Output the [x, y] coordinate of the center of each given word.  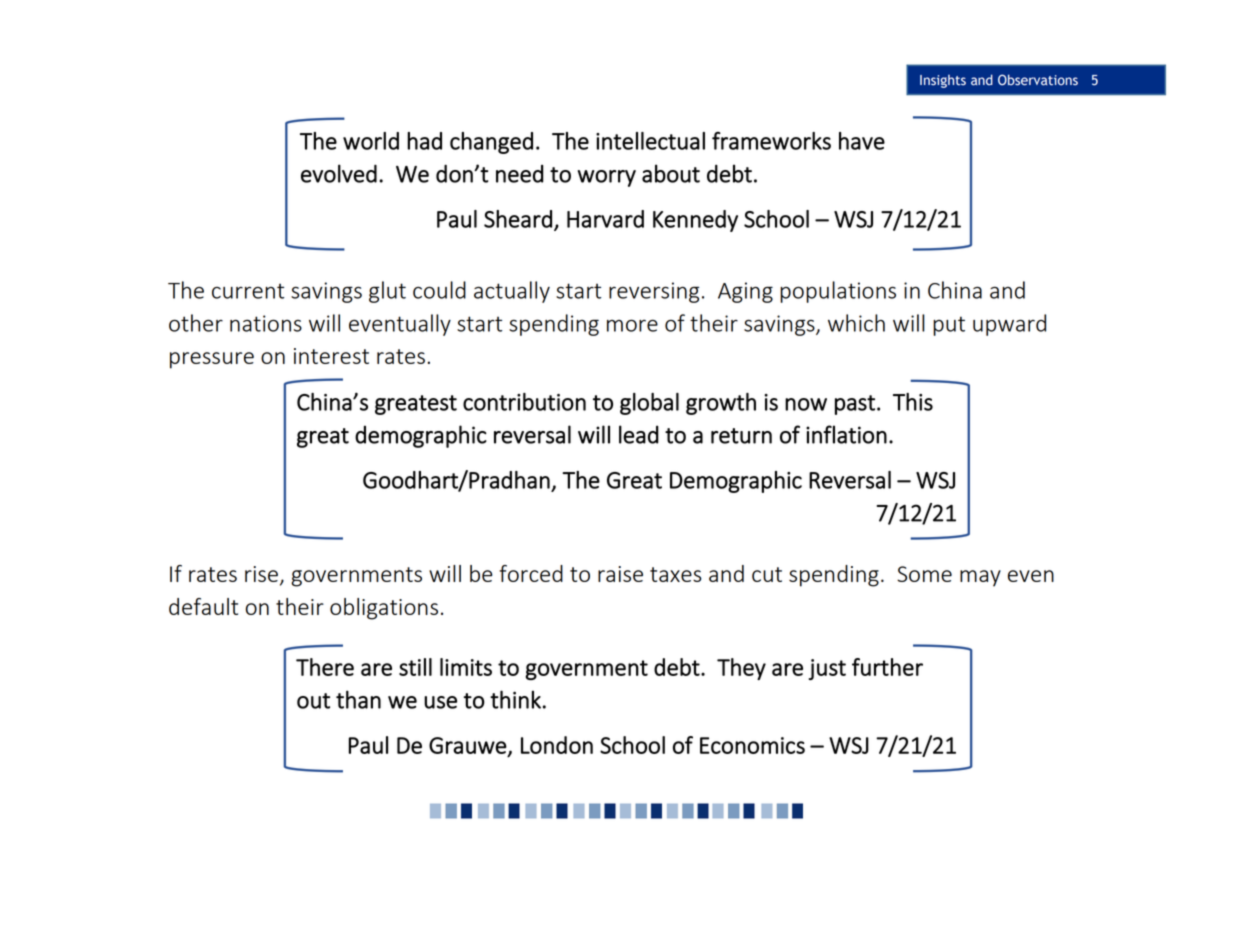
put [949, 326]
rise [261, 574]
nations [266, 323]
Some [924, 574]
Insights [943, 81]
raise [620, 574]
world [371, 141]
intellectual [650, 141]
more [632, 325]
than [358, 699]
